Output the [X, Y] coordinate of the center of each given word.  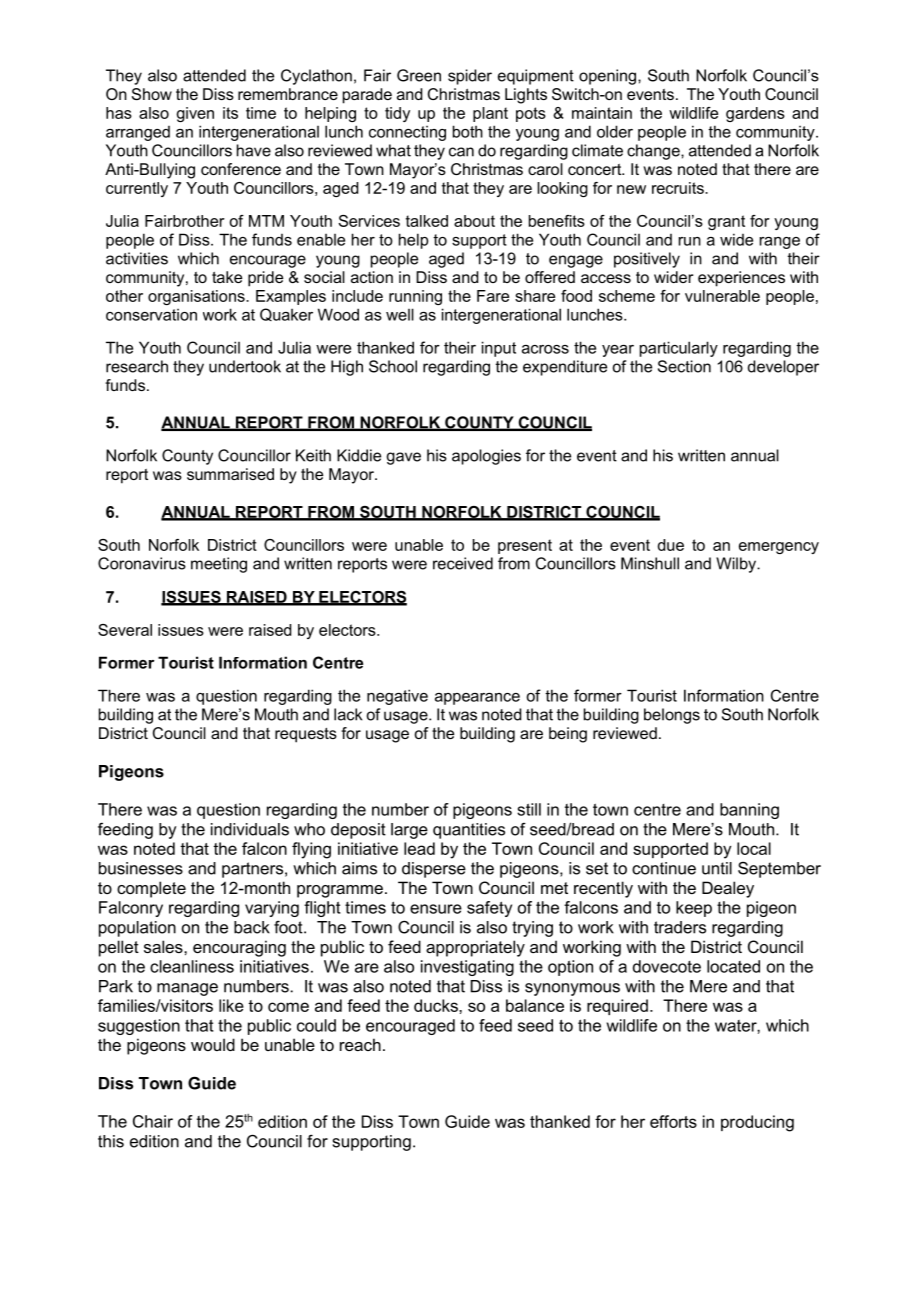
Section [684, 366]
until [717, 868]
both [468, 131]
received [463, 563]
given [195, 114]
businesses [141, 868]
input [499, 349]
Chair [153, 1121]
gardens [755, 114]
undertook [245, 366]
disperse [434, 870]
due [671, 545]
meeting [219, 565]
